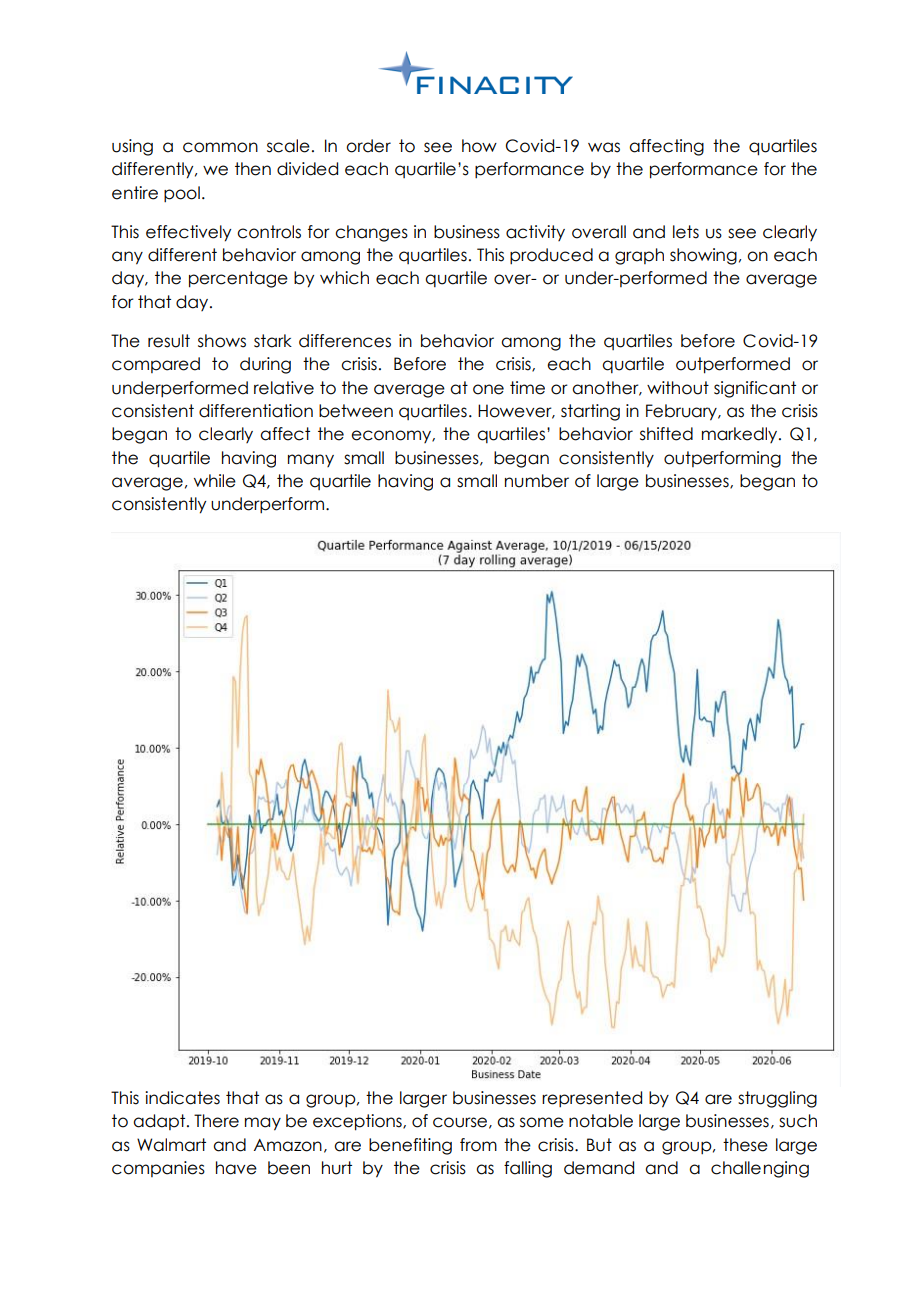  What do you see at coordinates (686, 232) in the document?
I see `lets` at bounding box center [686, 232].
